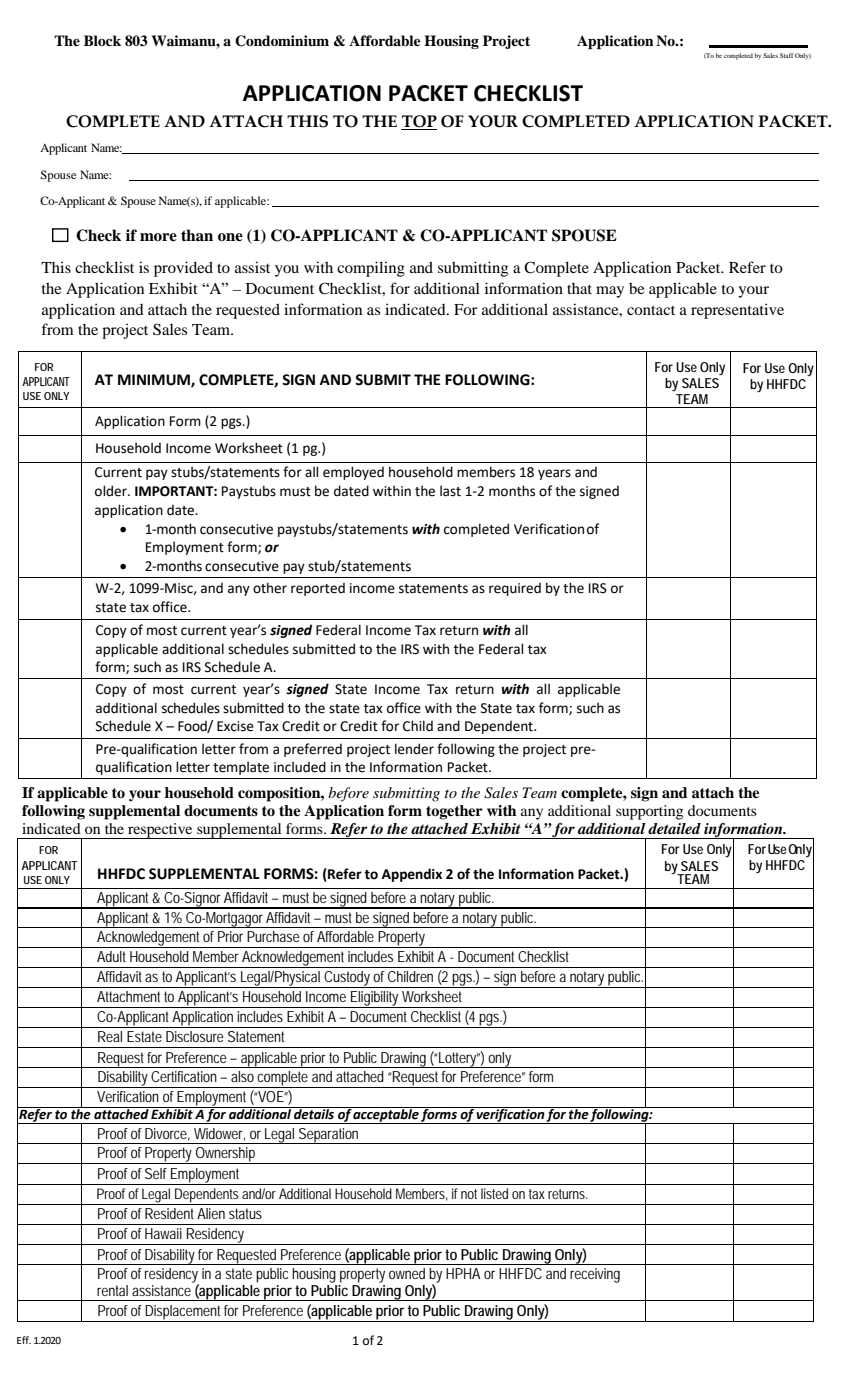 Image resolution: width=849 pixels, height=1400 pixels. I want to click on Excise, so click(235, 726).
